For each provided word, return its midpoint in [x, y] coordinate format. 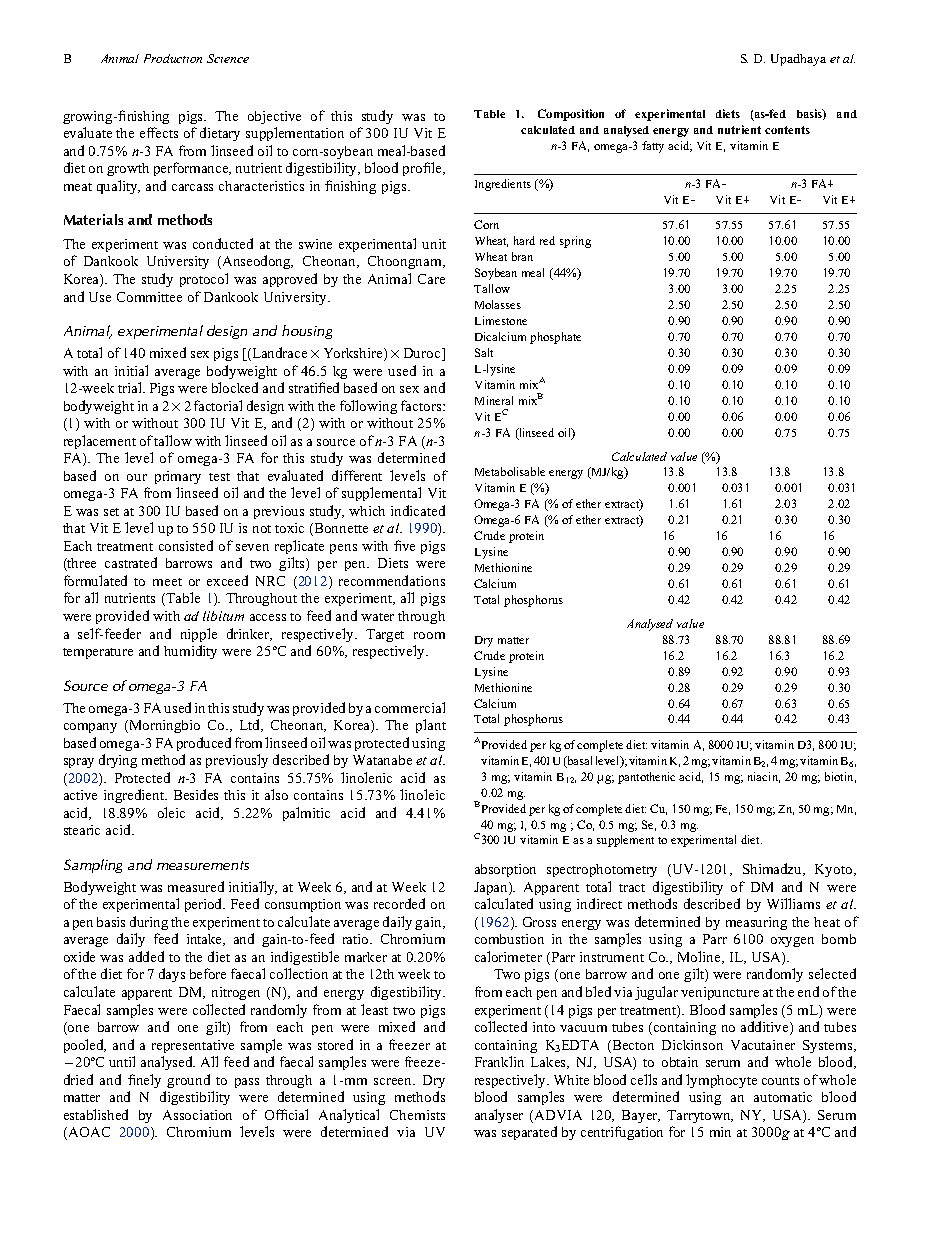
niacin [764, 777]
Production [173, 58]
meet [167, 582]
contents [787, 130]
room [429, 635]
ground [188, 1081]
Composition [571, 115]
